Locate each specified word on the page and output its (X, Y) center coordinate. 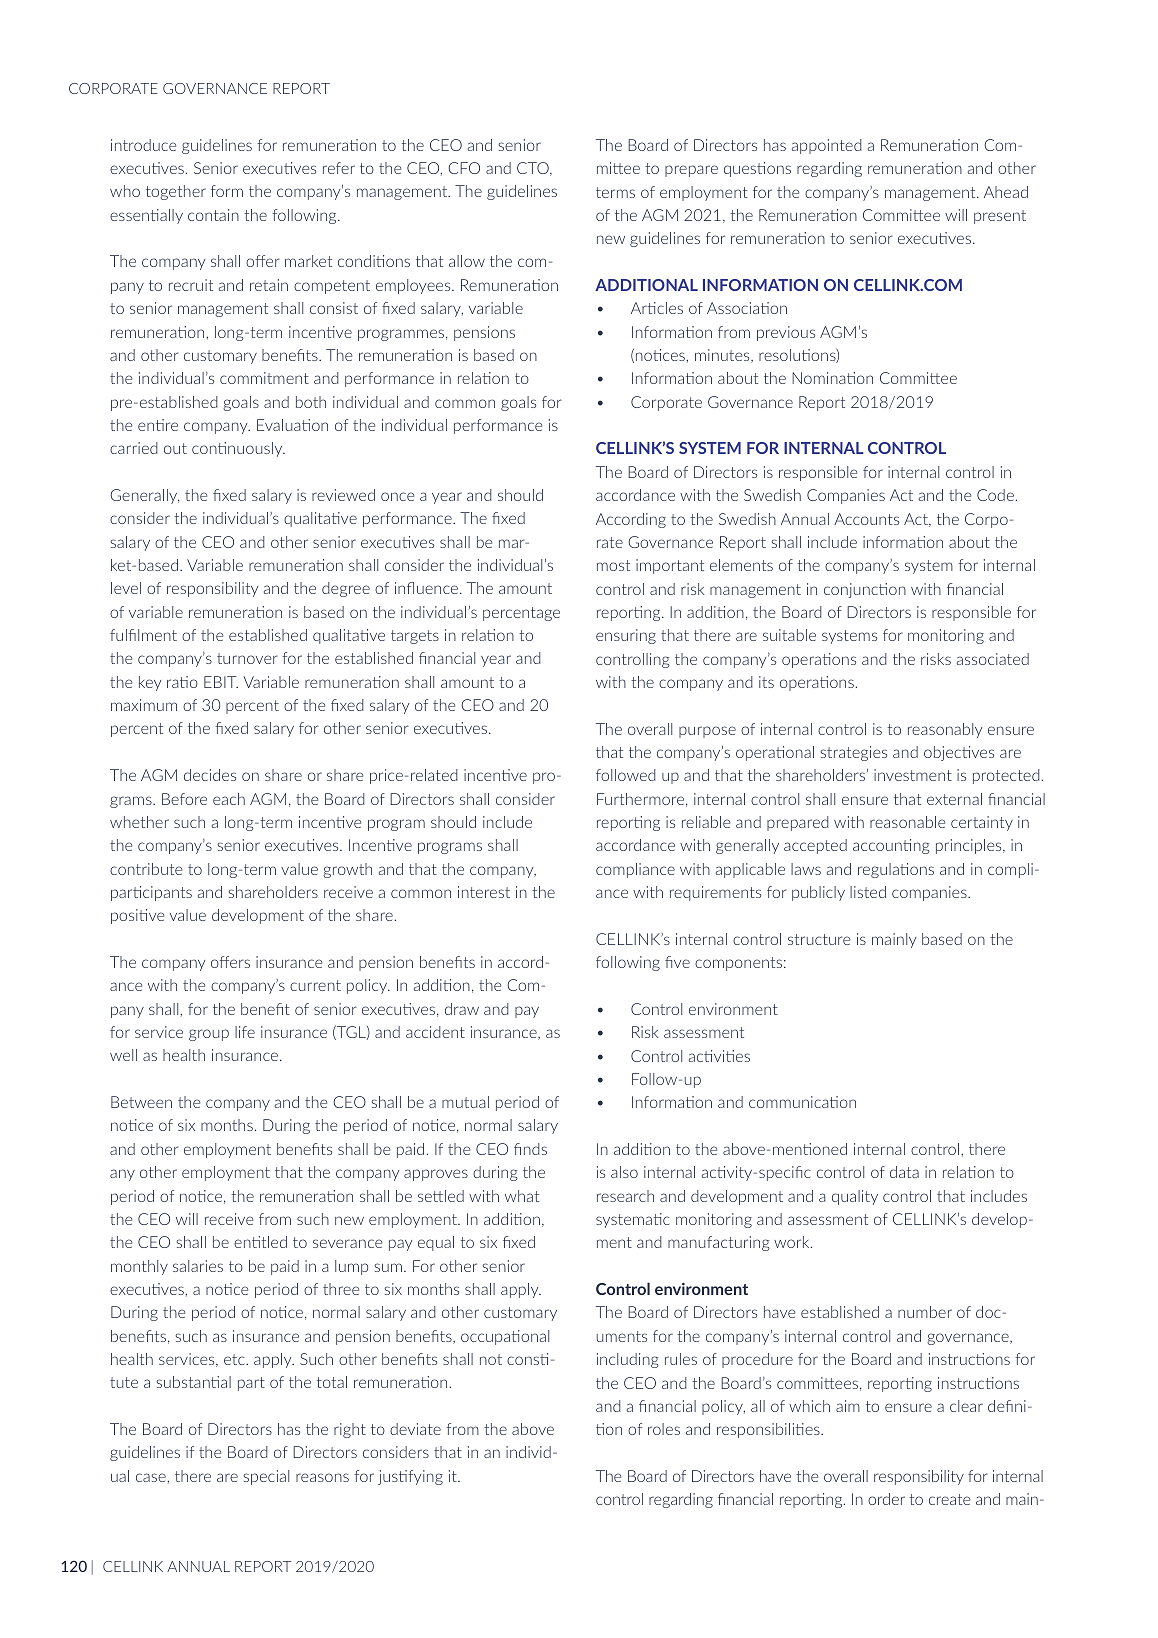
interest (484, 892)
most (613, 565)
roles (664, 1429)
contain (213, 215)
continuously (238, 449)
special (266, 1477)
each (229, 799)
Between (141, 1102)
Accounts (866, 519)
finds (530, 1149)
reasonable (907, 822)
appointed (827, 146)
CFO (464, 168)
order (886, 1499)
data (904, 1172)
